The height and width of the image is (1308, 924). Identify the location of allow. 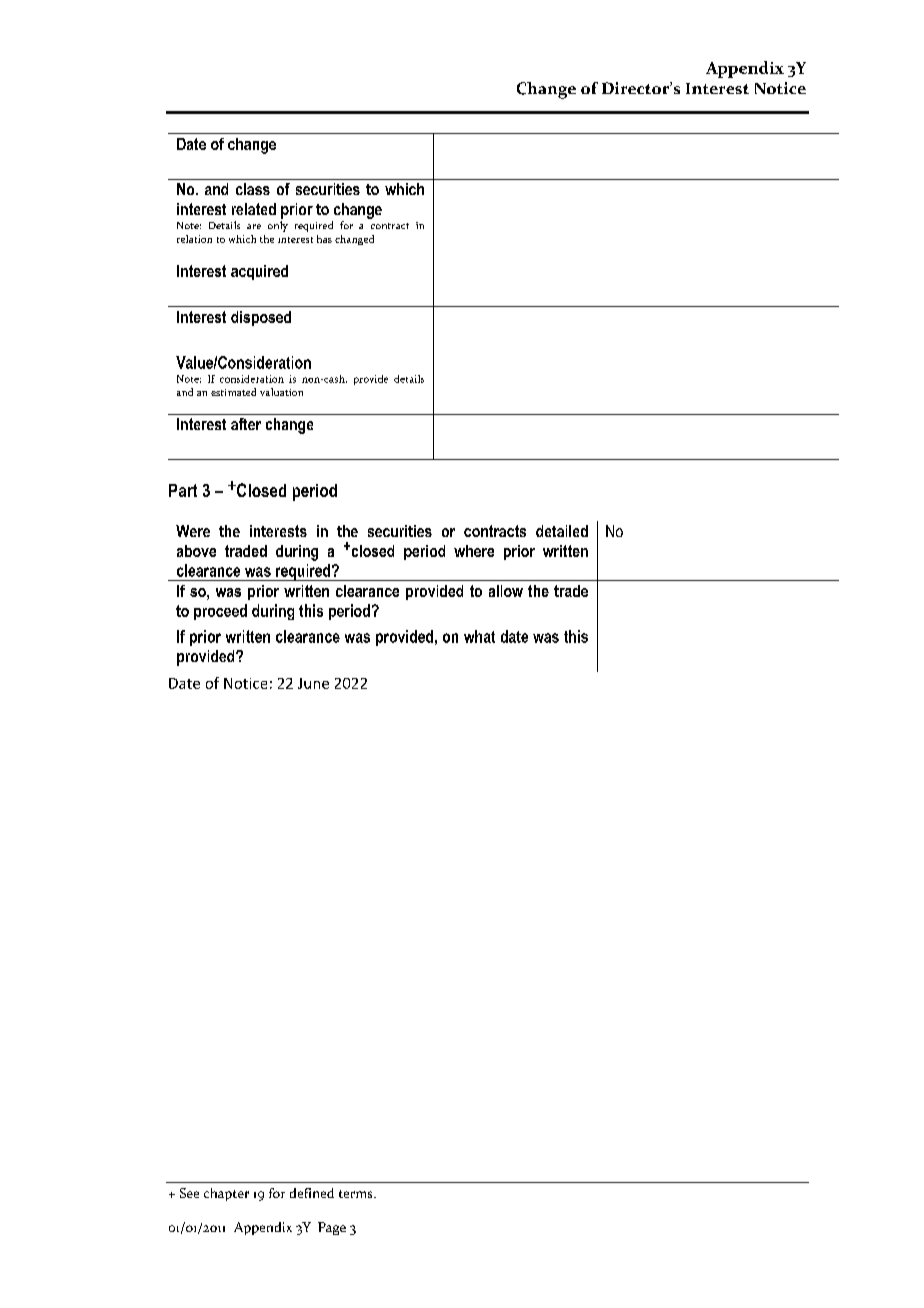
(506, 591).
